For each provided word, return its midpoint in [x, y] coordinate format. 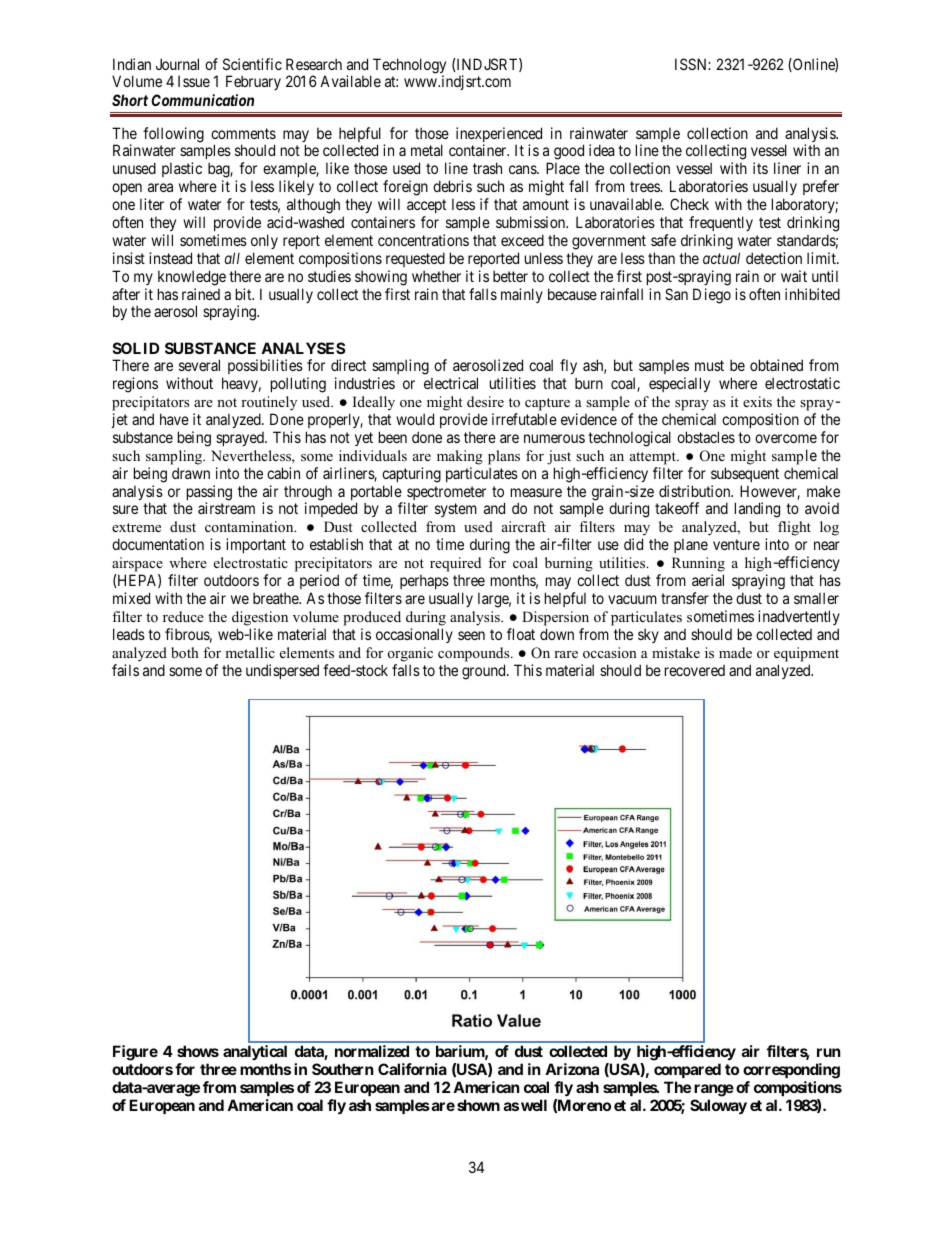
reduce [183, 616]
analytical [255, 1054]
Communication [202, 100]
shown [478, 1105]
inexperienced [499, 136]
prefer [821, 187]
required [455, 566]
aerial [708, 580]
